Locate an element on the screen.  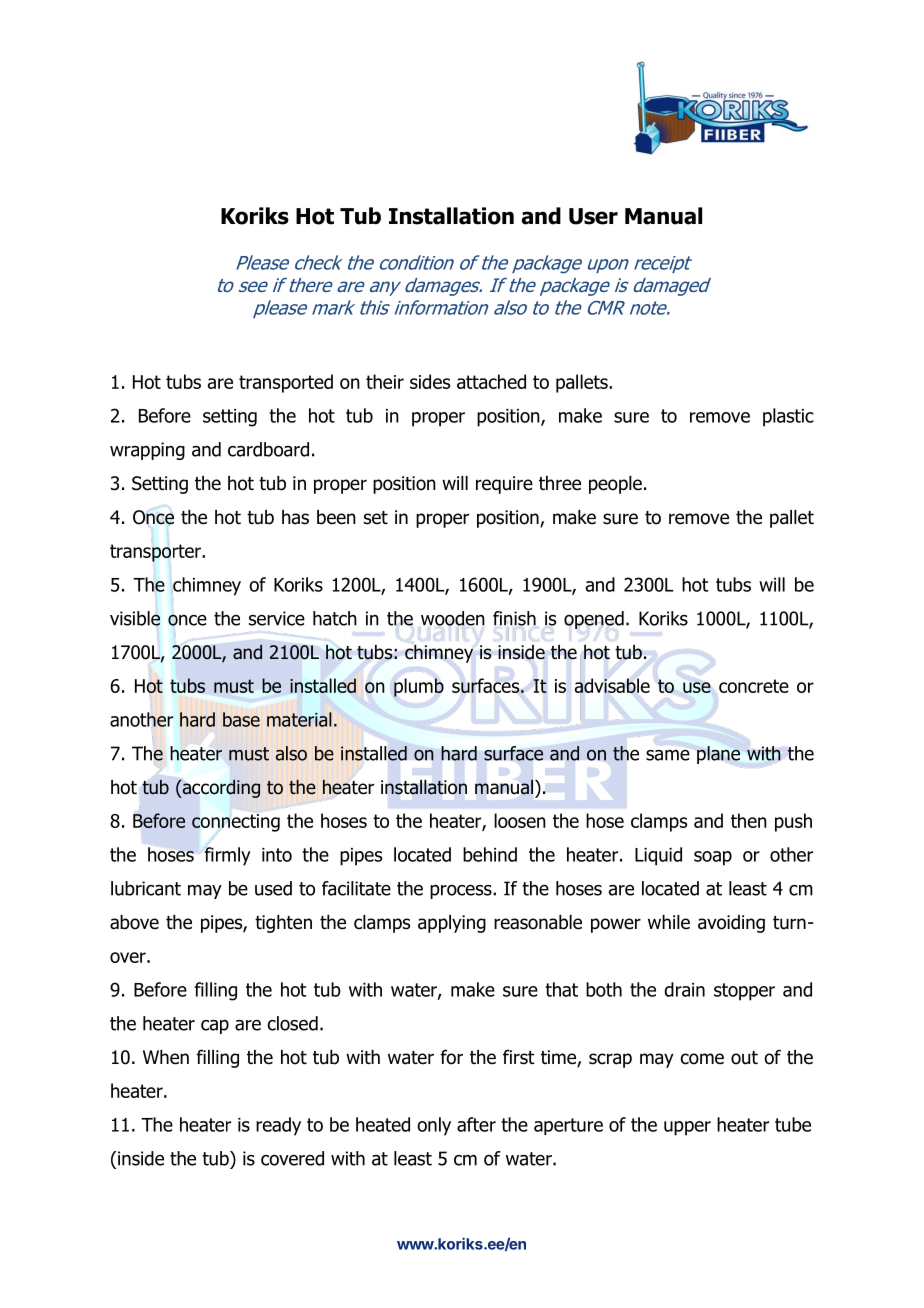
User is located at coordinates (593, 216).
